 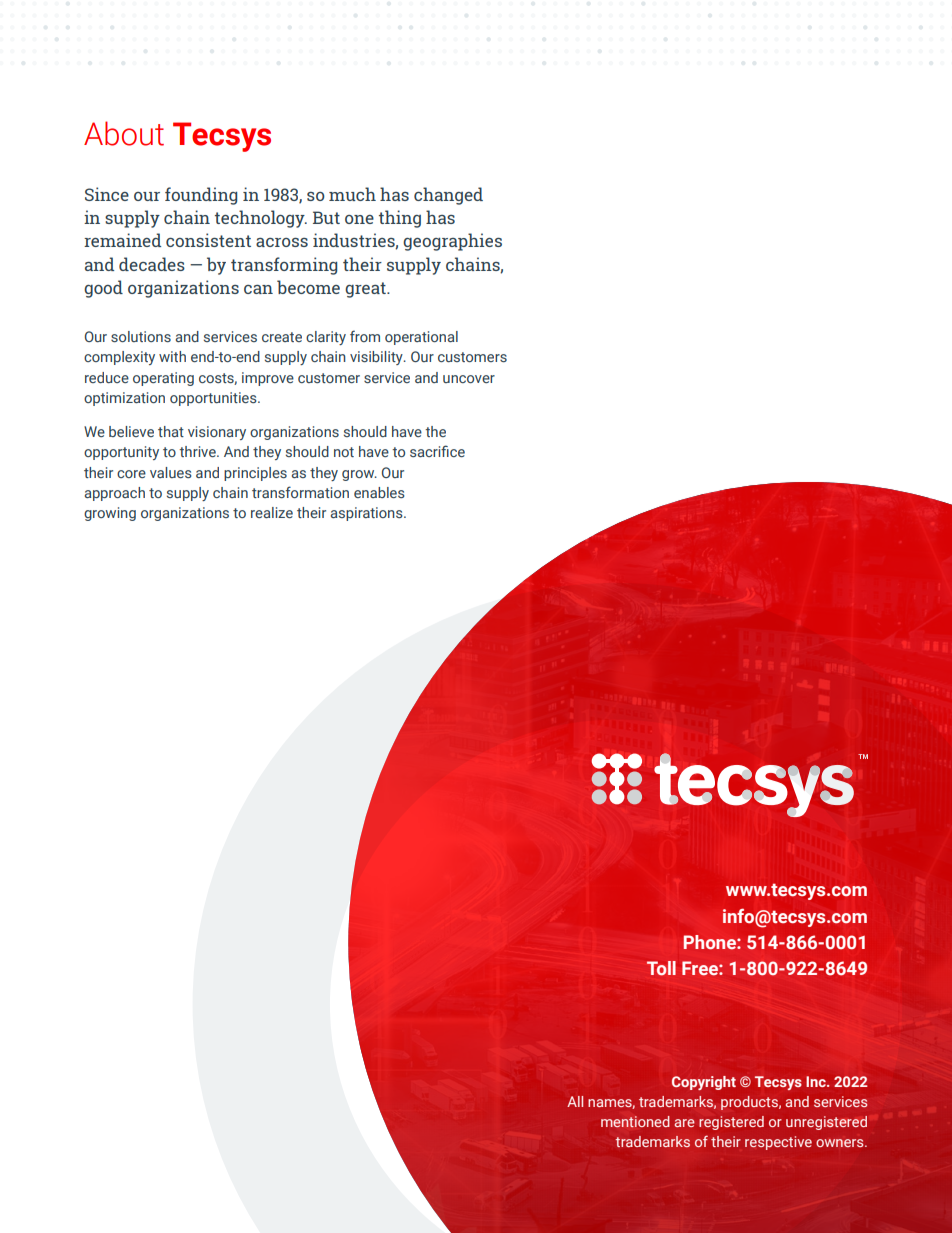 I want to click on All, so click(x=575, y=1101).
